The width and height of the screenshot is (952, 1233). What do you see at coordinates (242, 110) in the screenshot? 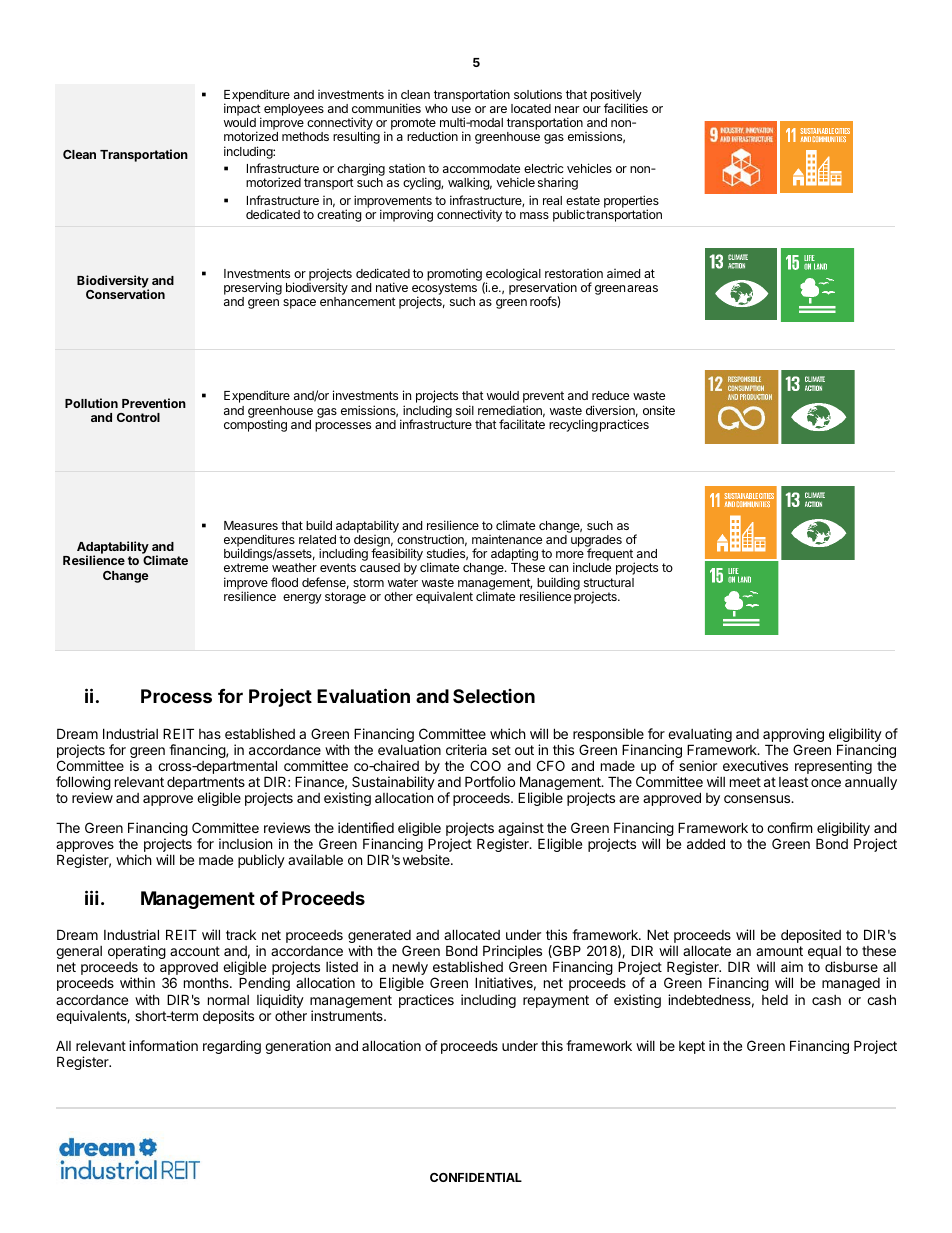
I see `impact` at bounding box center [242, 110].
